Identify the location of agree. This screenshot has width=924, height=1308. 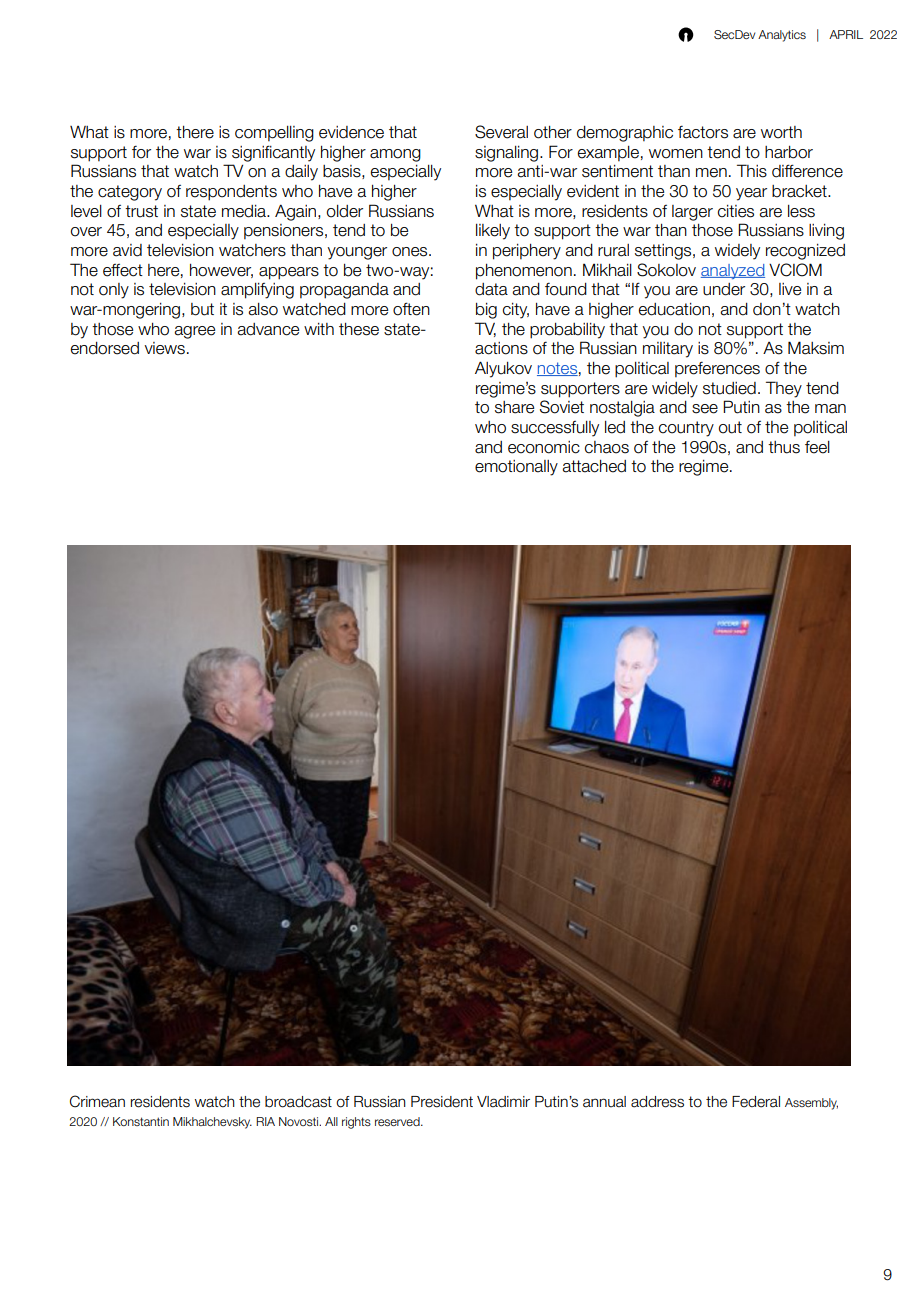
(194, 332).
